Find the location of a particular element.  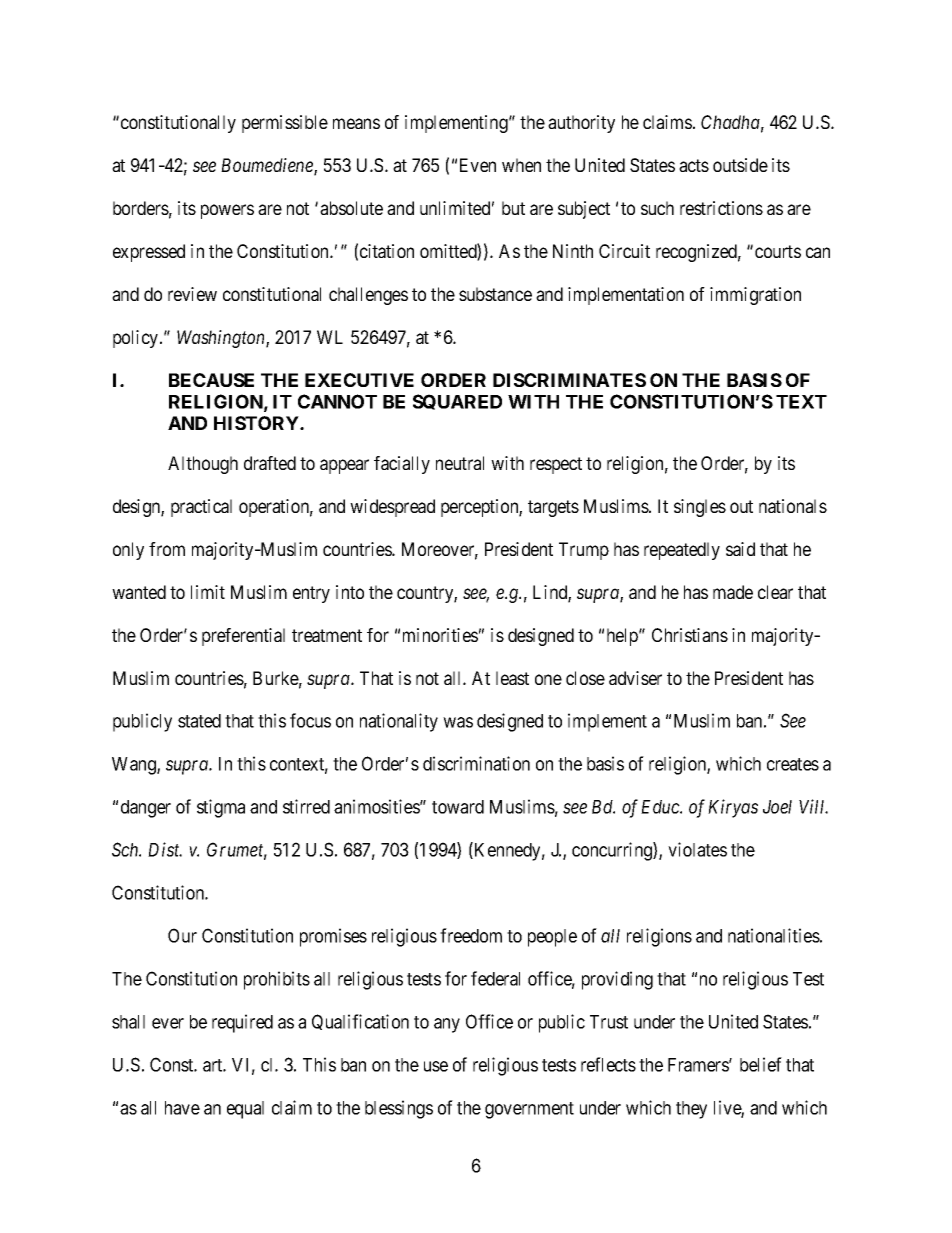

they is located at coordinates (691, 1110).
